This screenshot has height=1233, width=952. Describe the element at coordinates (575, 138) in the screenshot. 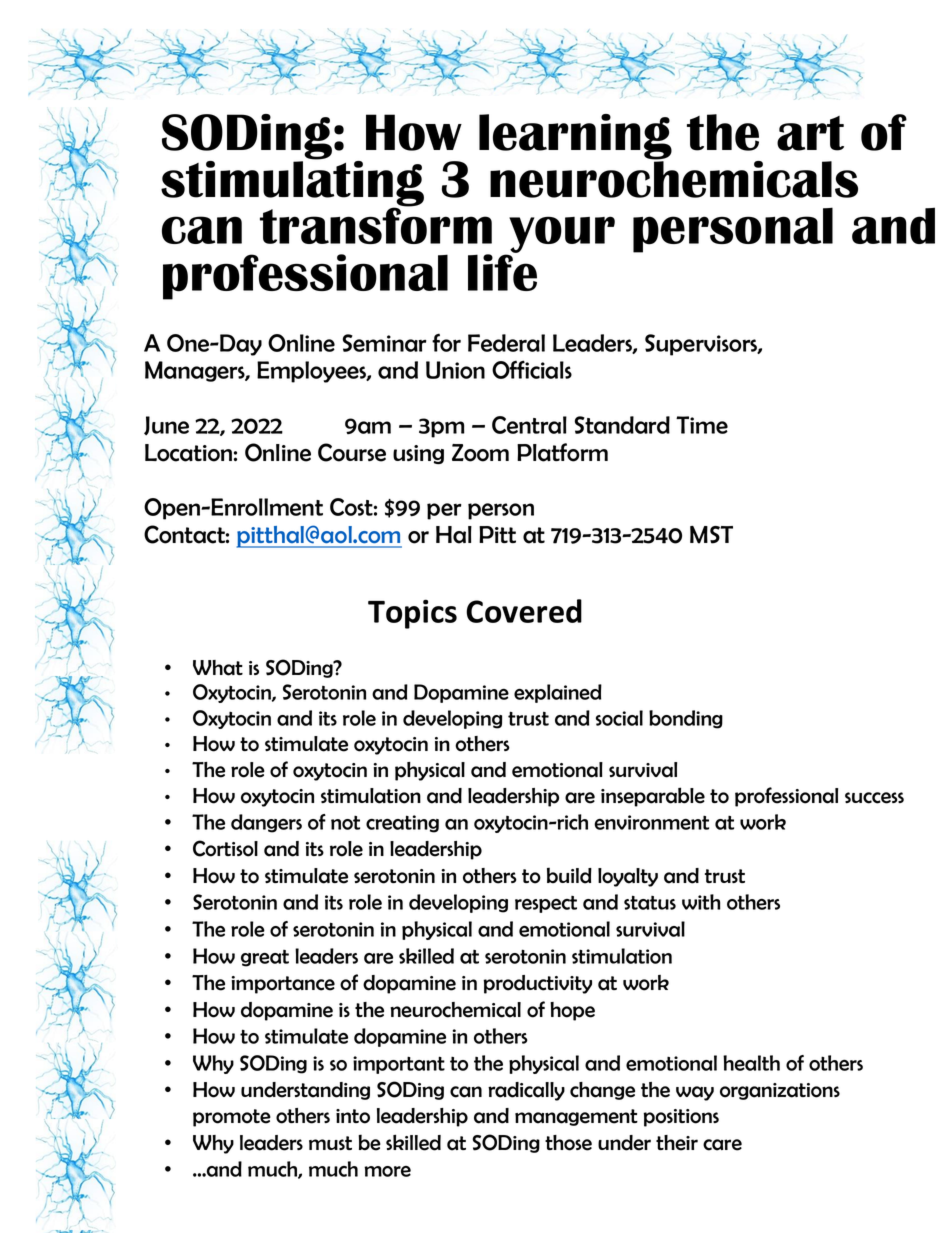

I see `learning` at that location.
